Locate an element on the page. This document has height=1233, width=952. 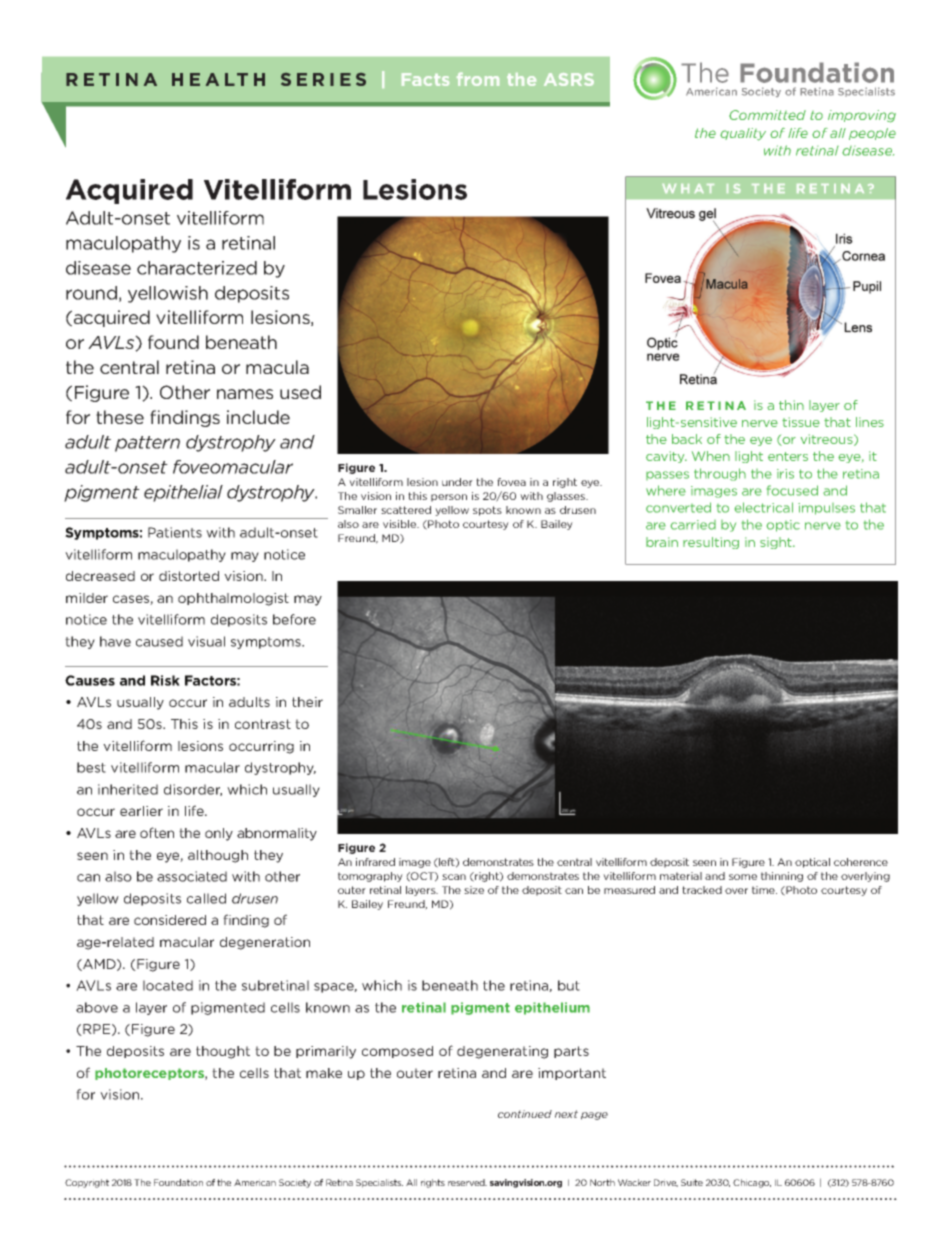
from is located at coordinates (478, 79).
